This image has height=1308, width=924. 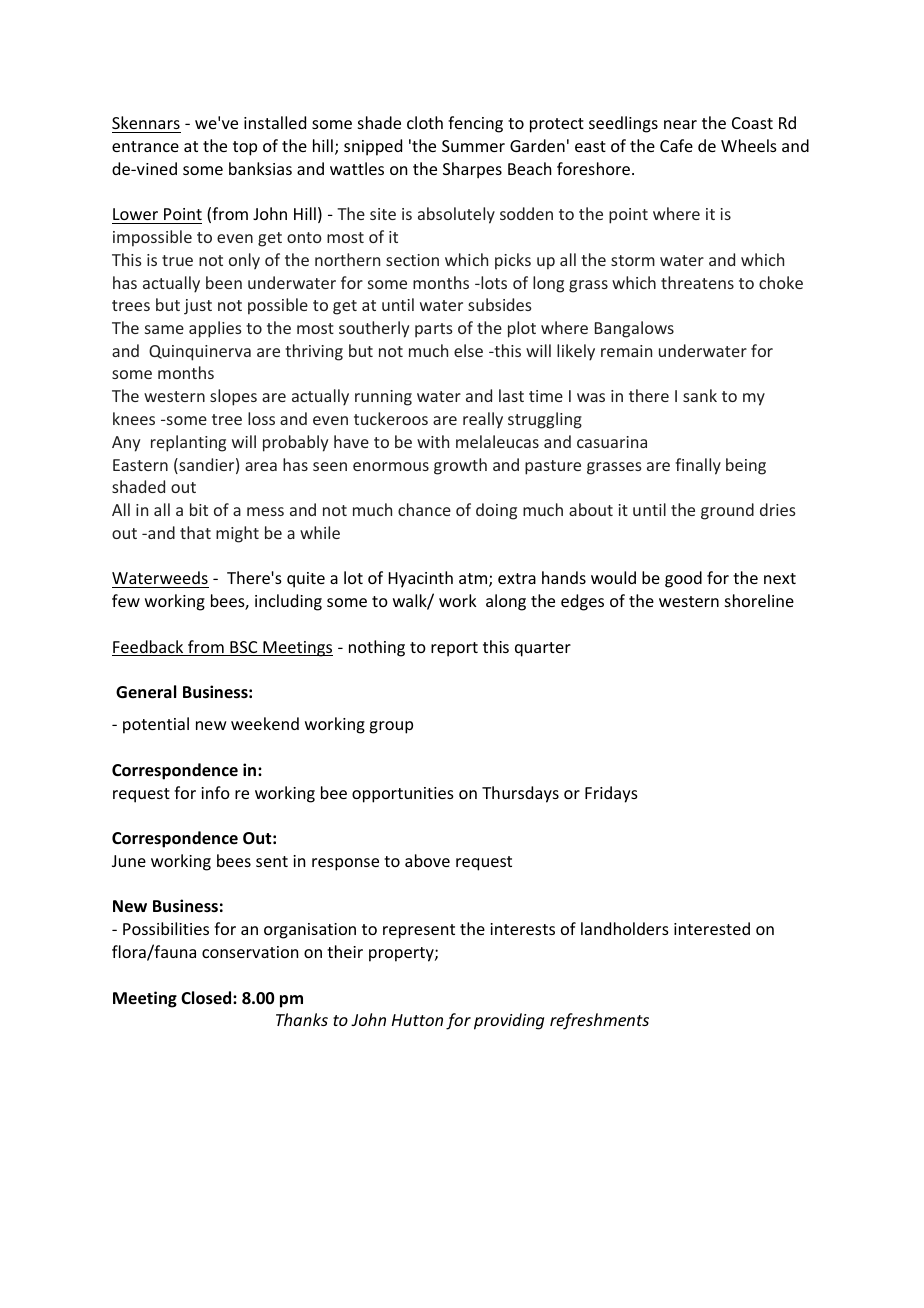 What do you see at coordinates (417, 1020) in the image?
I see `Hutton` at bounding box center [417, 1020].
